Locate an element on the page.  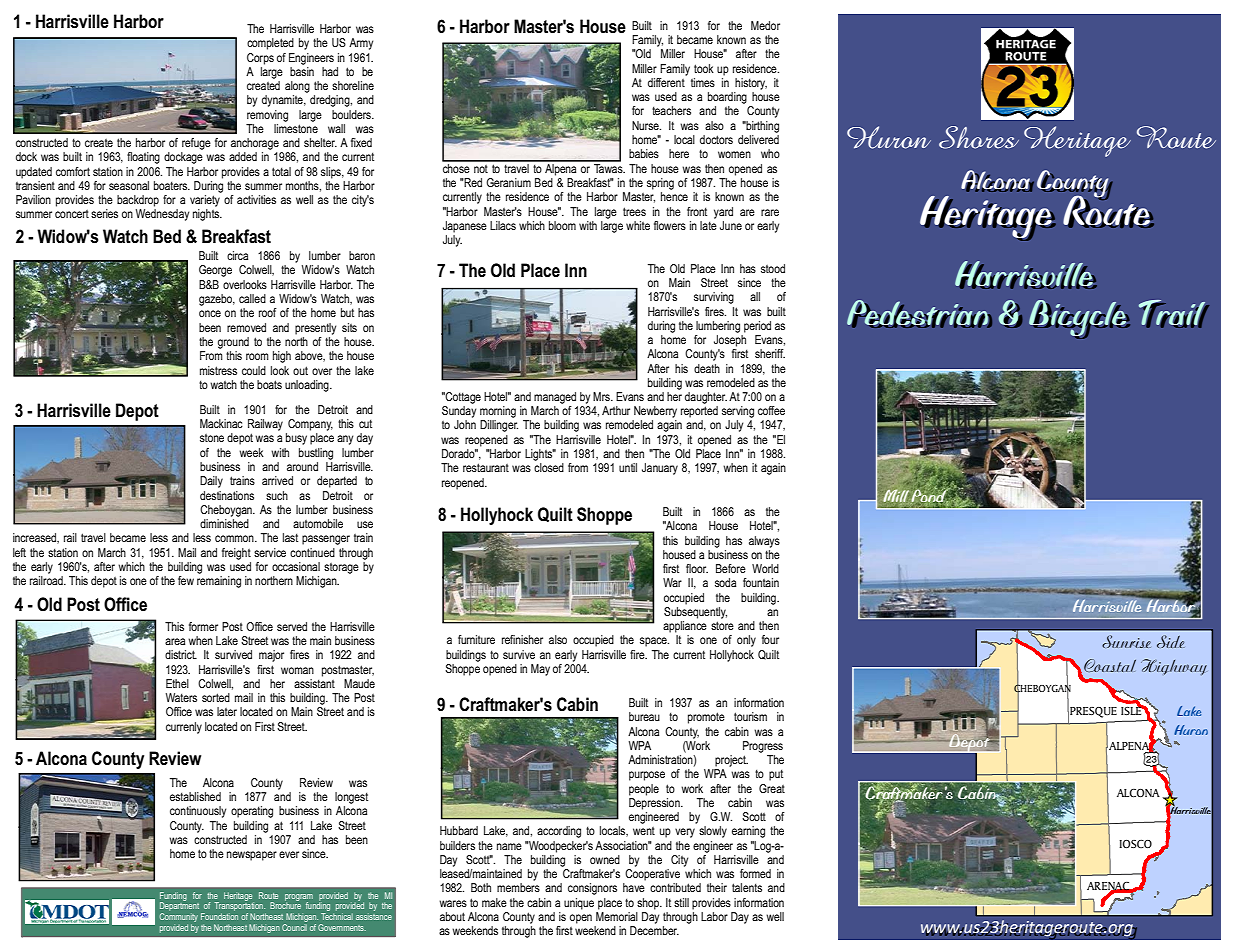
Pond is located at coordinates (929, 496).
